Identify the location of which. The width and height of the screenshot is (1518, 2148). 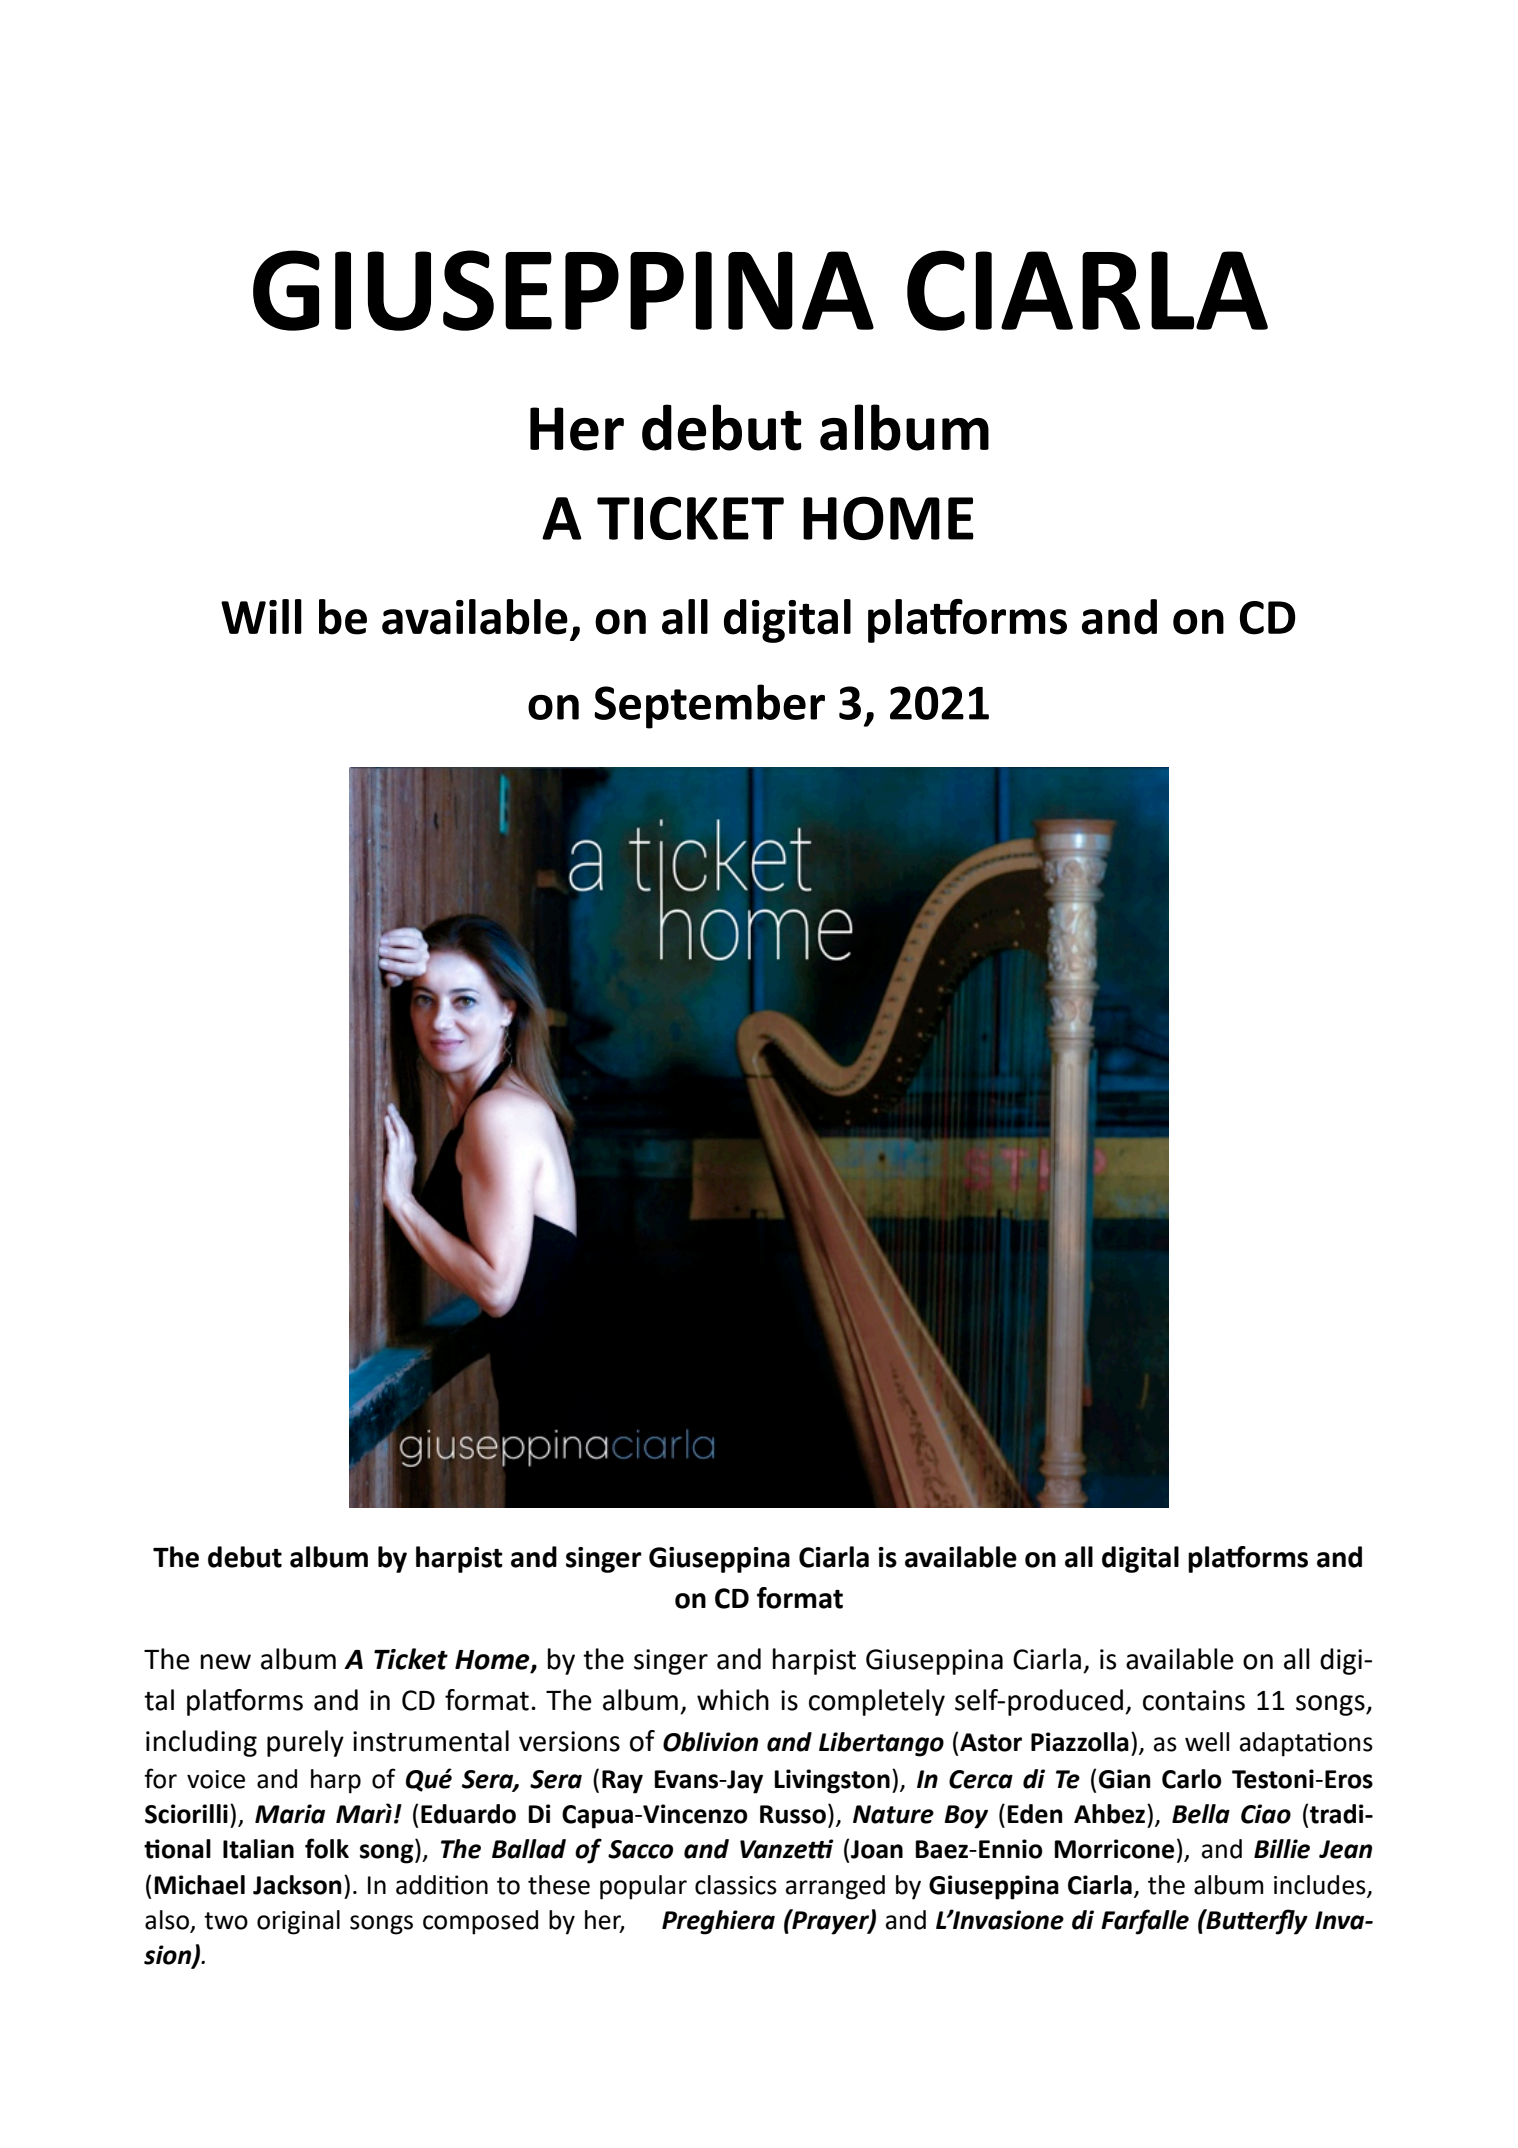
(733, 1700).
